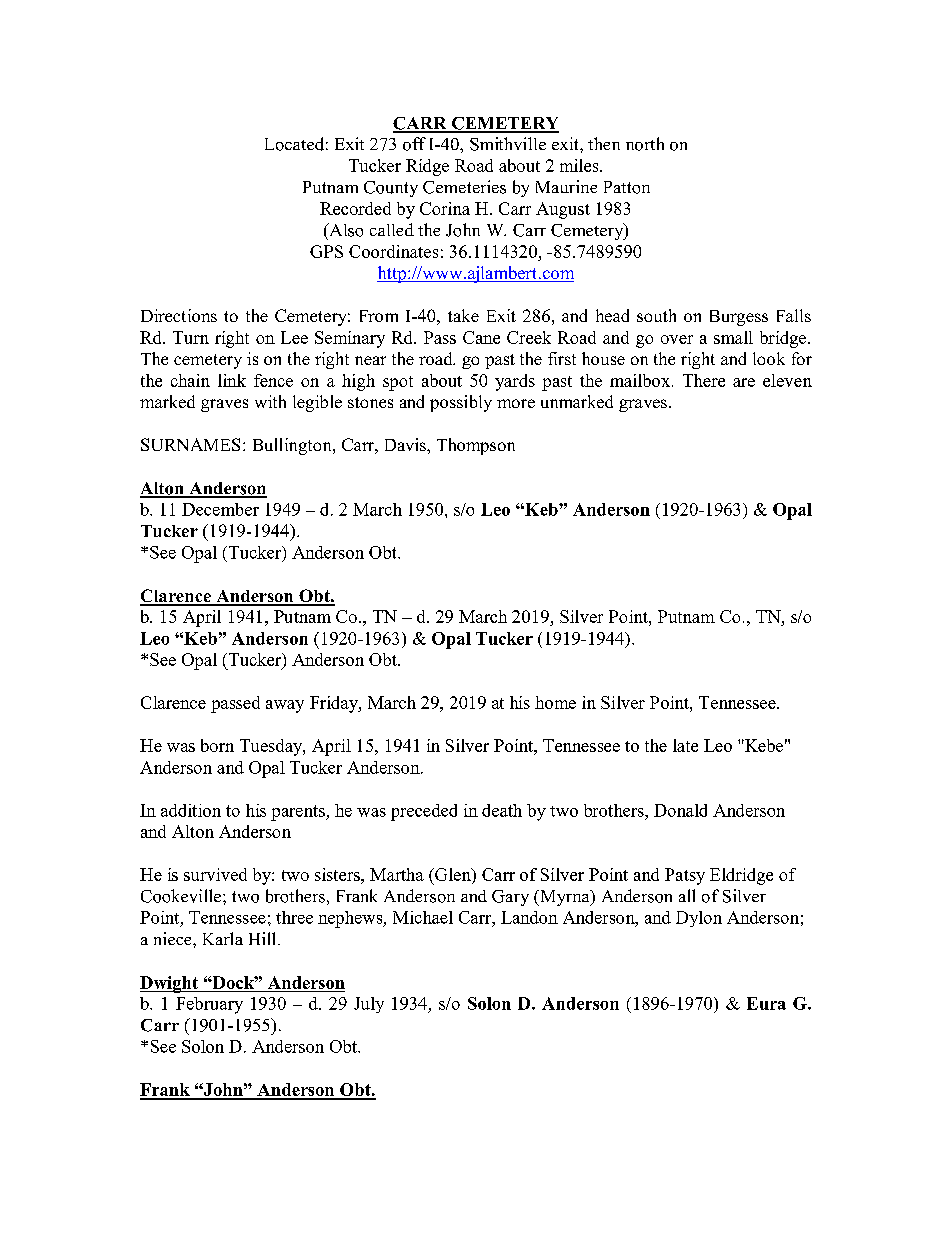 This screenshot has width=952, height=1233. I want to click on December, so click(220, 509).
